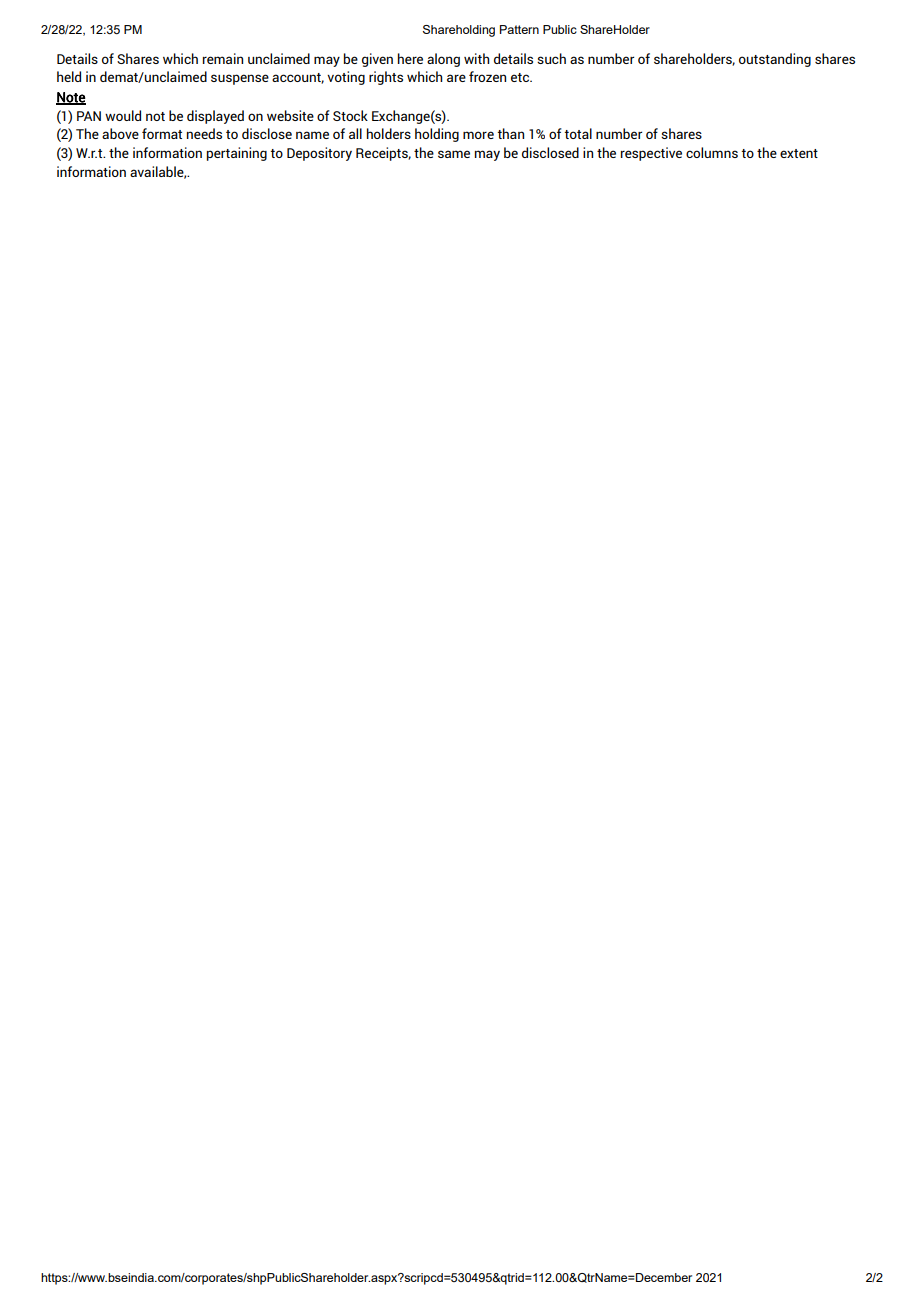 Image resolution: width=924 pixels, height=1308 pixels. Describe the element at coordinates (454, 154) in the screenshot. I see `same` at that location.
